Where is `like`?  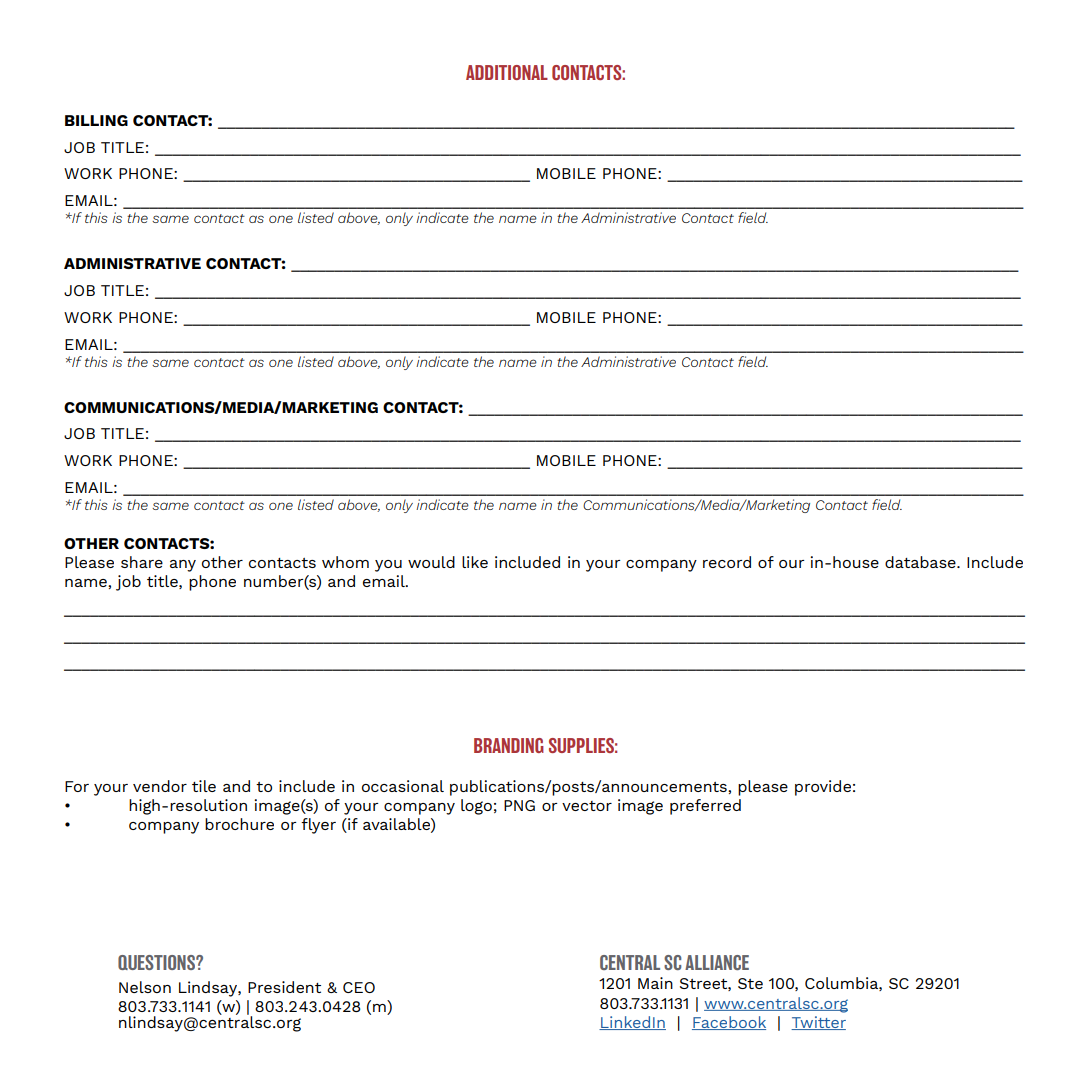
like is located at coordinates (475, 562).
